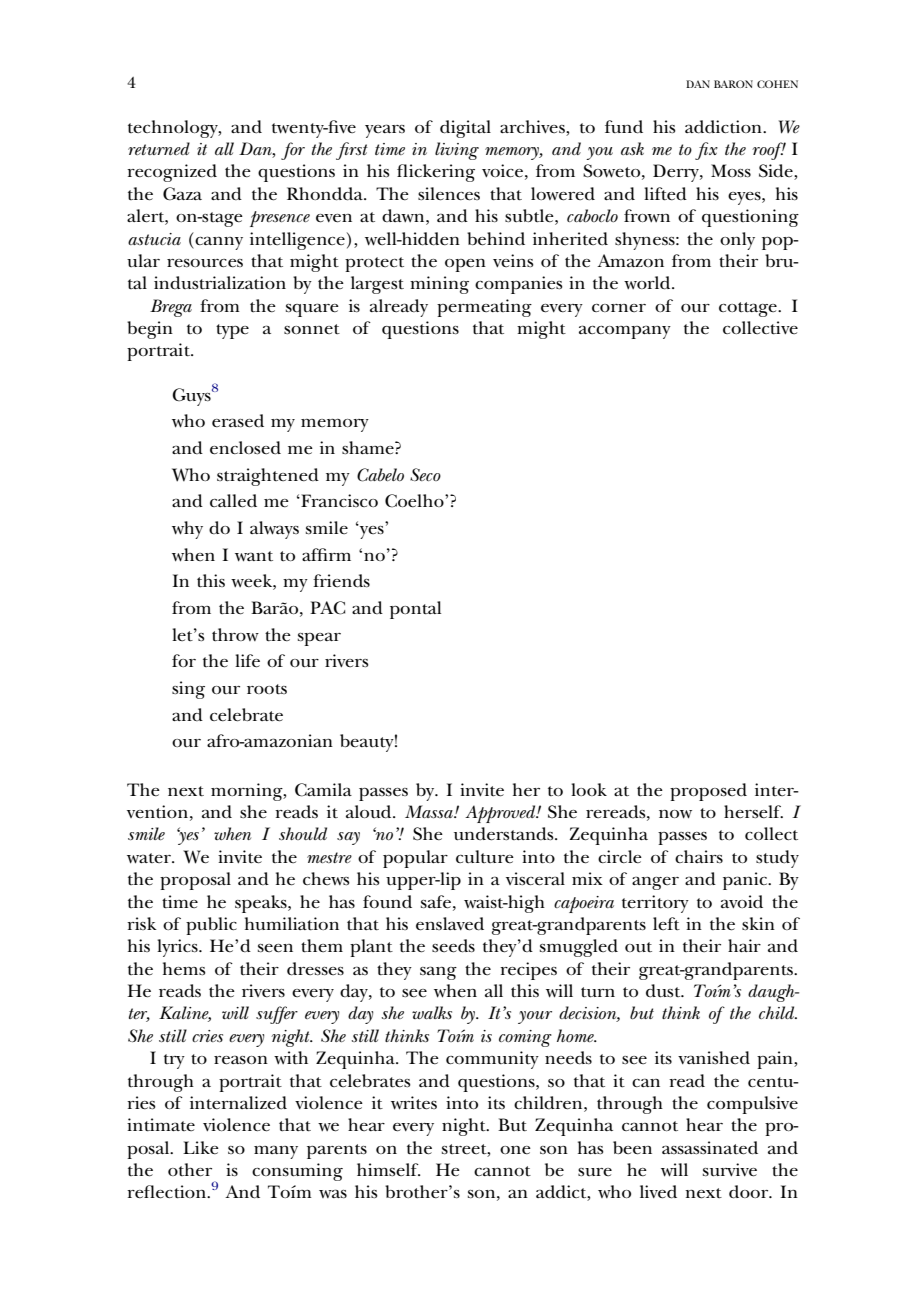 The width and height of the document is (923, 1316). What do you see at coordinates (172, 173) in the document?
I see `recognized` at bounding box center [172, 173].
